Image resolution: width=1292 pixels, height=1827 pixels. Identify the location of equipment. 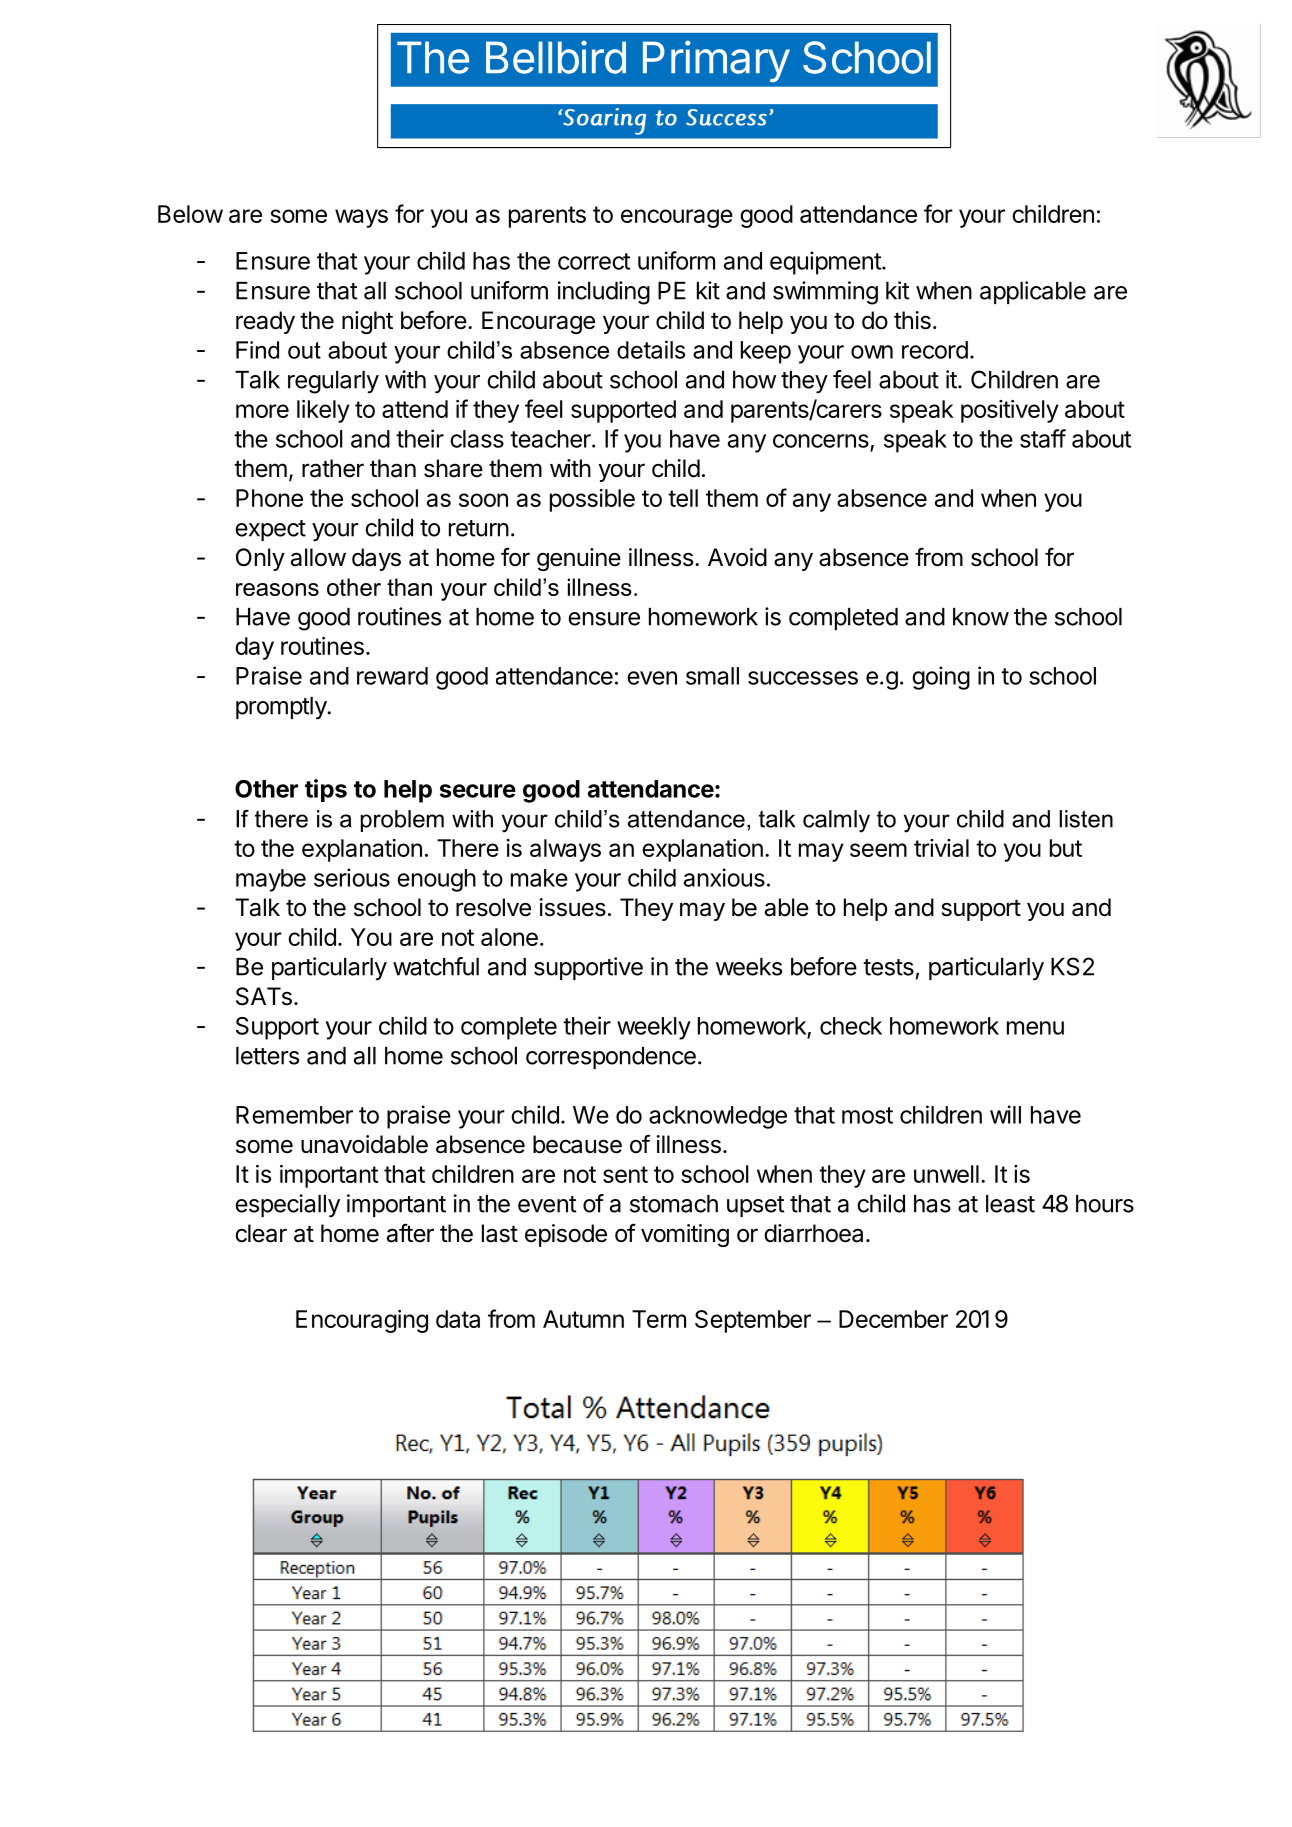
(826, 263).
